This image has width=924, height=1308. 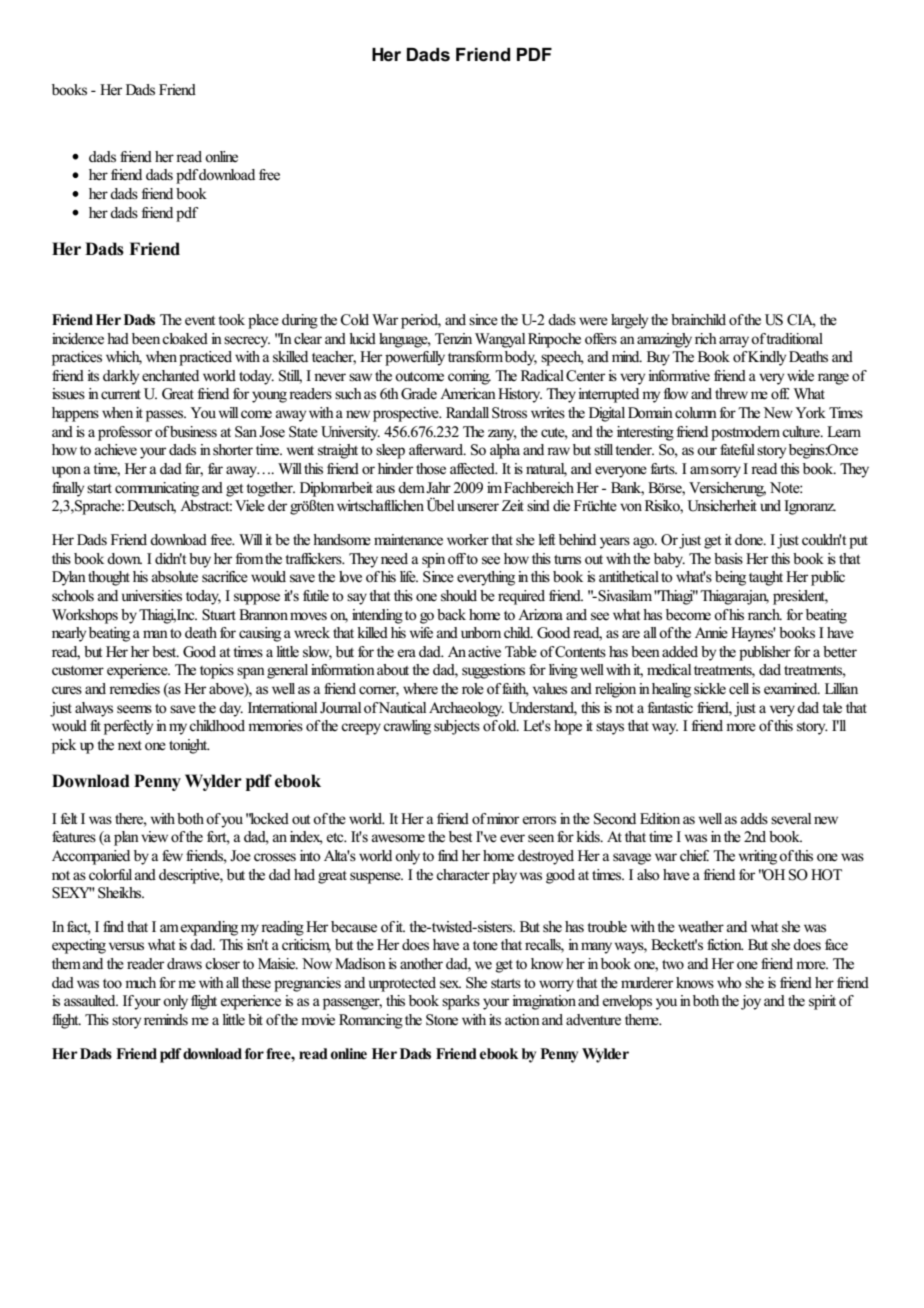 What do you see at coordinates (126, 838) in the image?
I see `plan` at bounding box center [126, 838].
